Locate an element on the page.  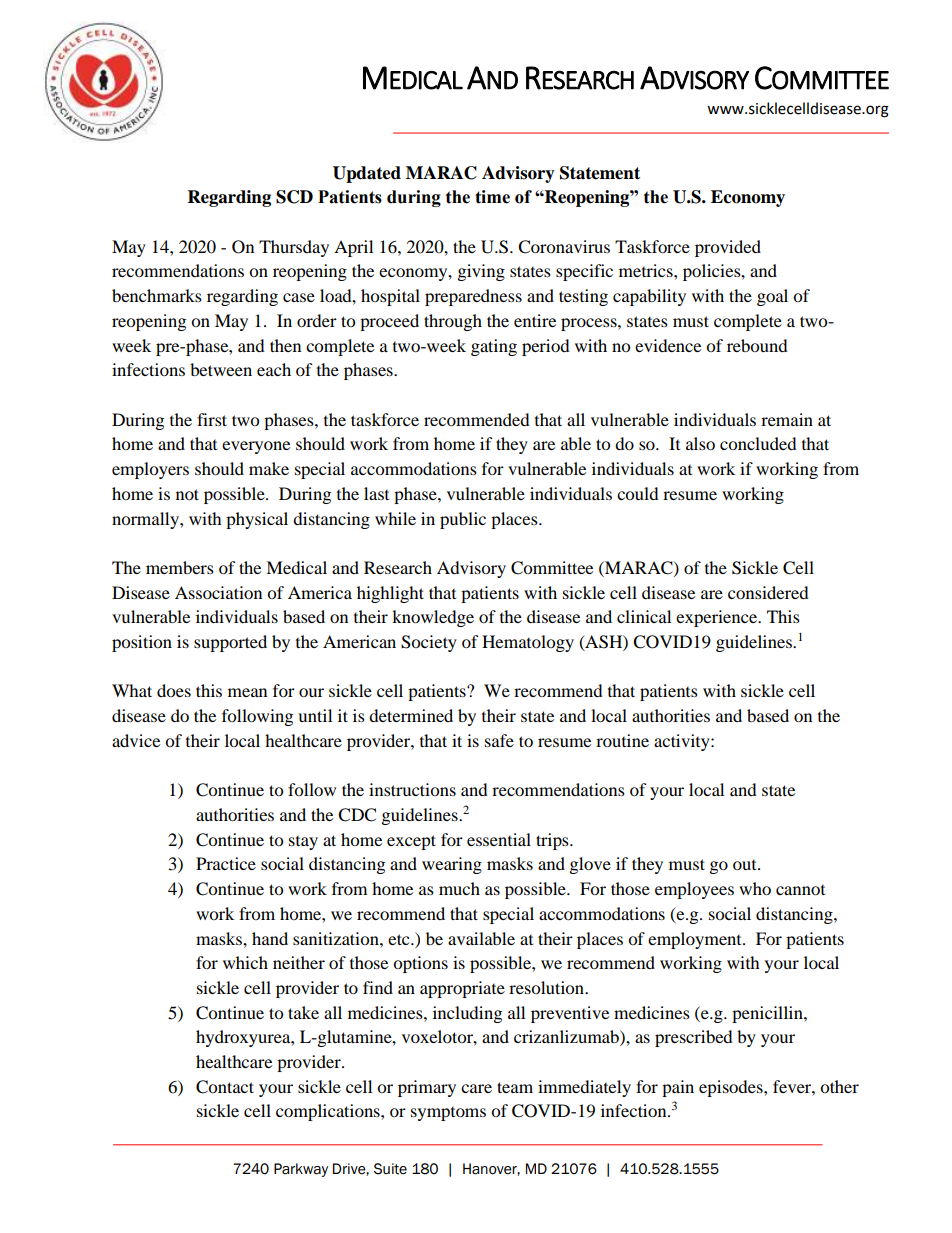
symptoms is located at coordinates (448, 1114).
